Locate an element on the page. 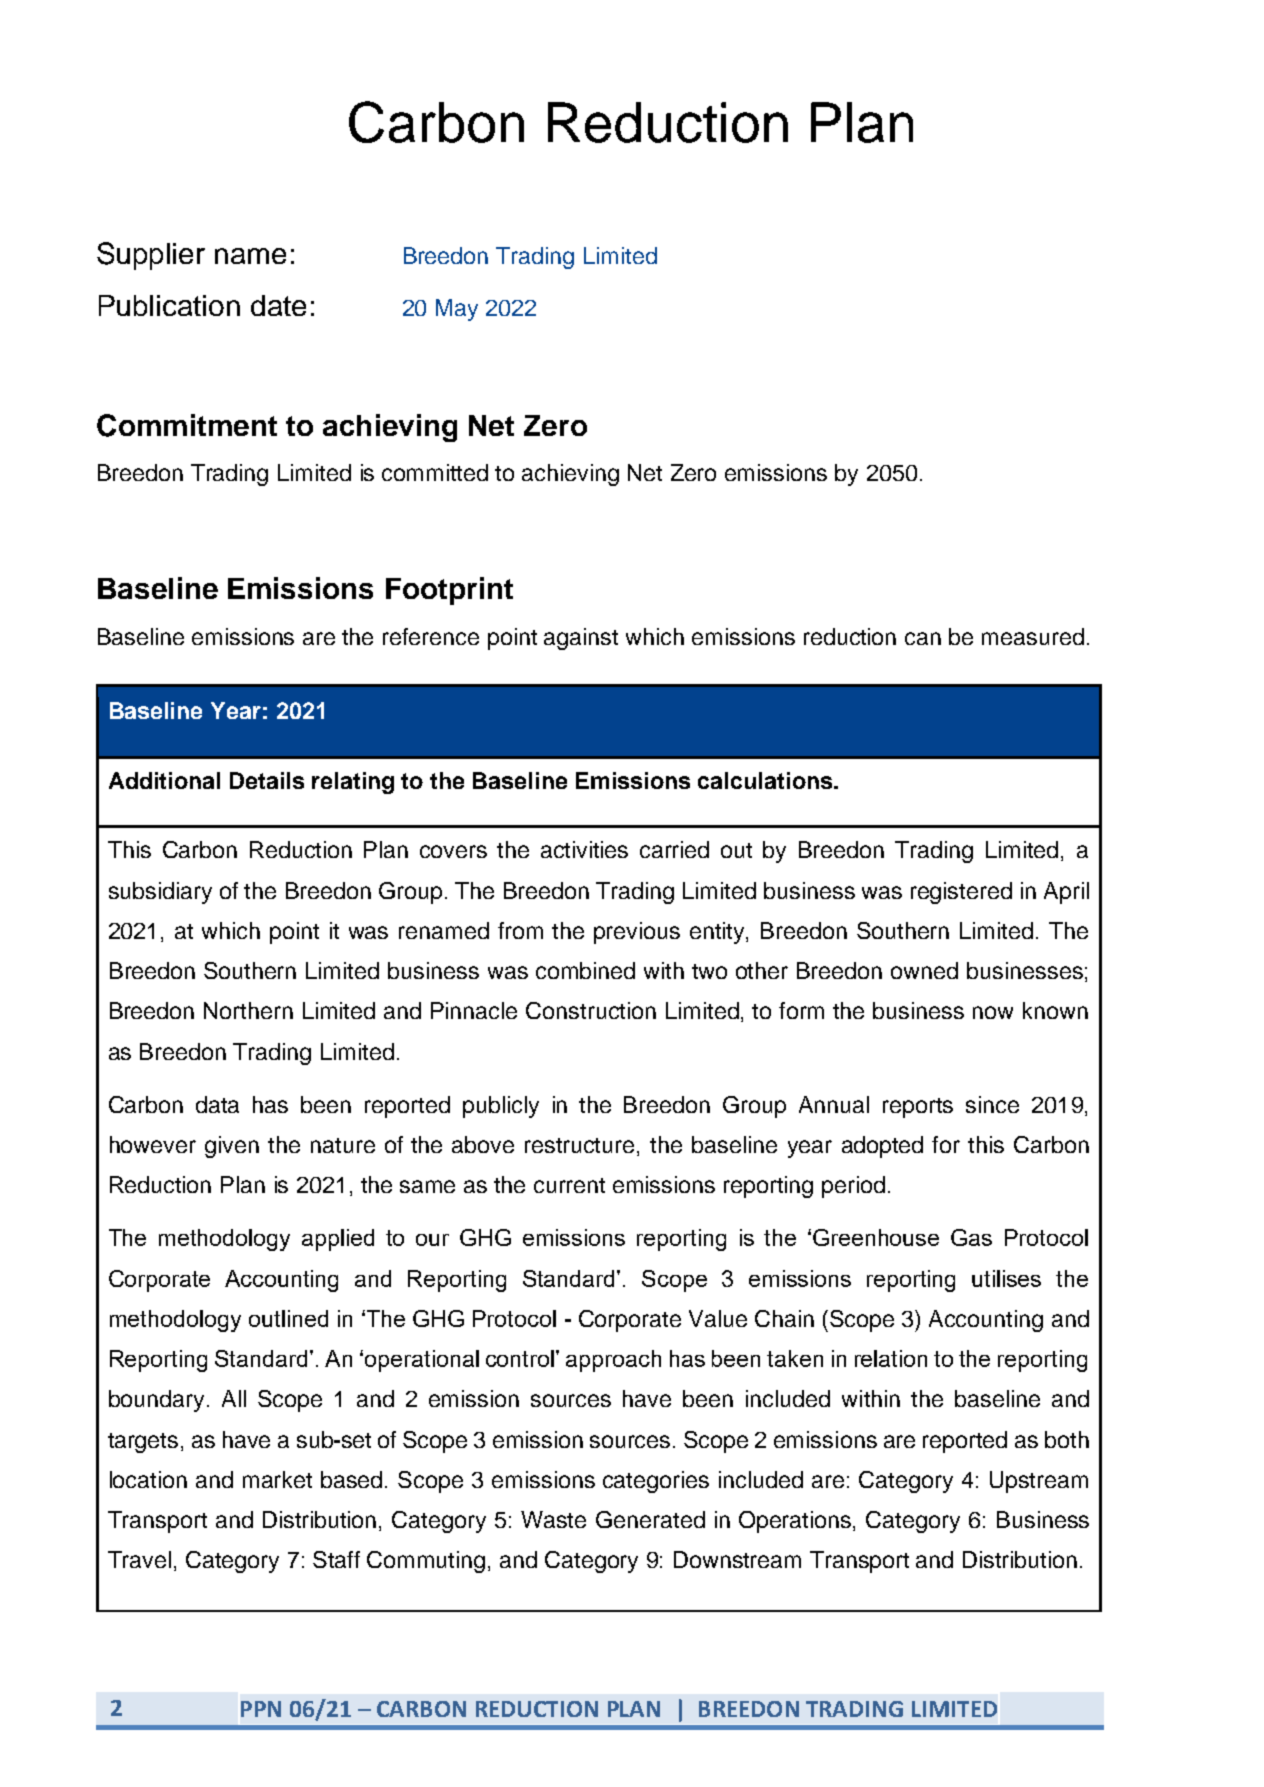 This page has width=1264, height=1787. subsidiary is located at coordinates (160, 893).
